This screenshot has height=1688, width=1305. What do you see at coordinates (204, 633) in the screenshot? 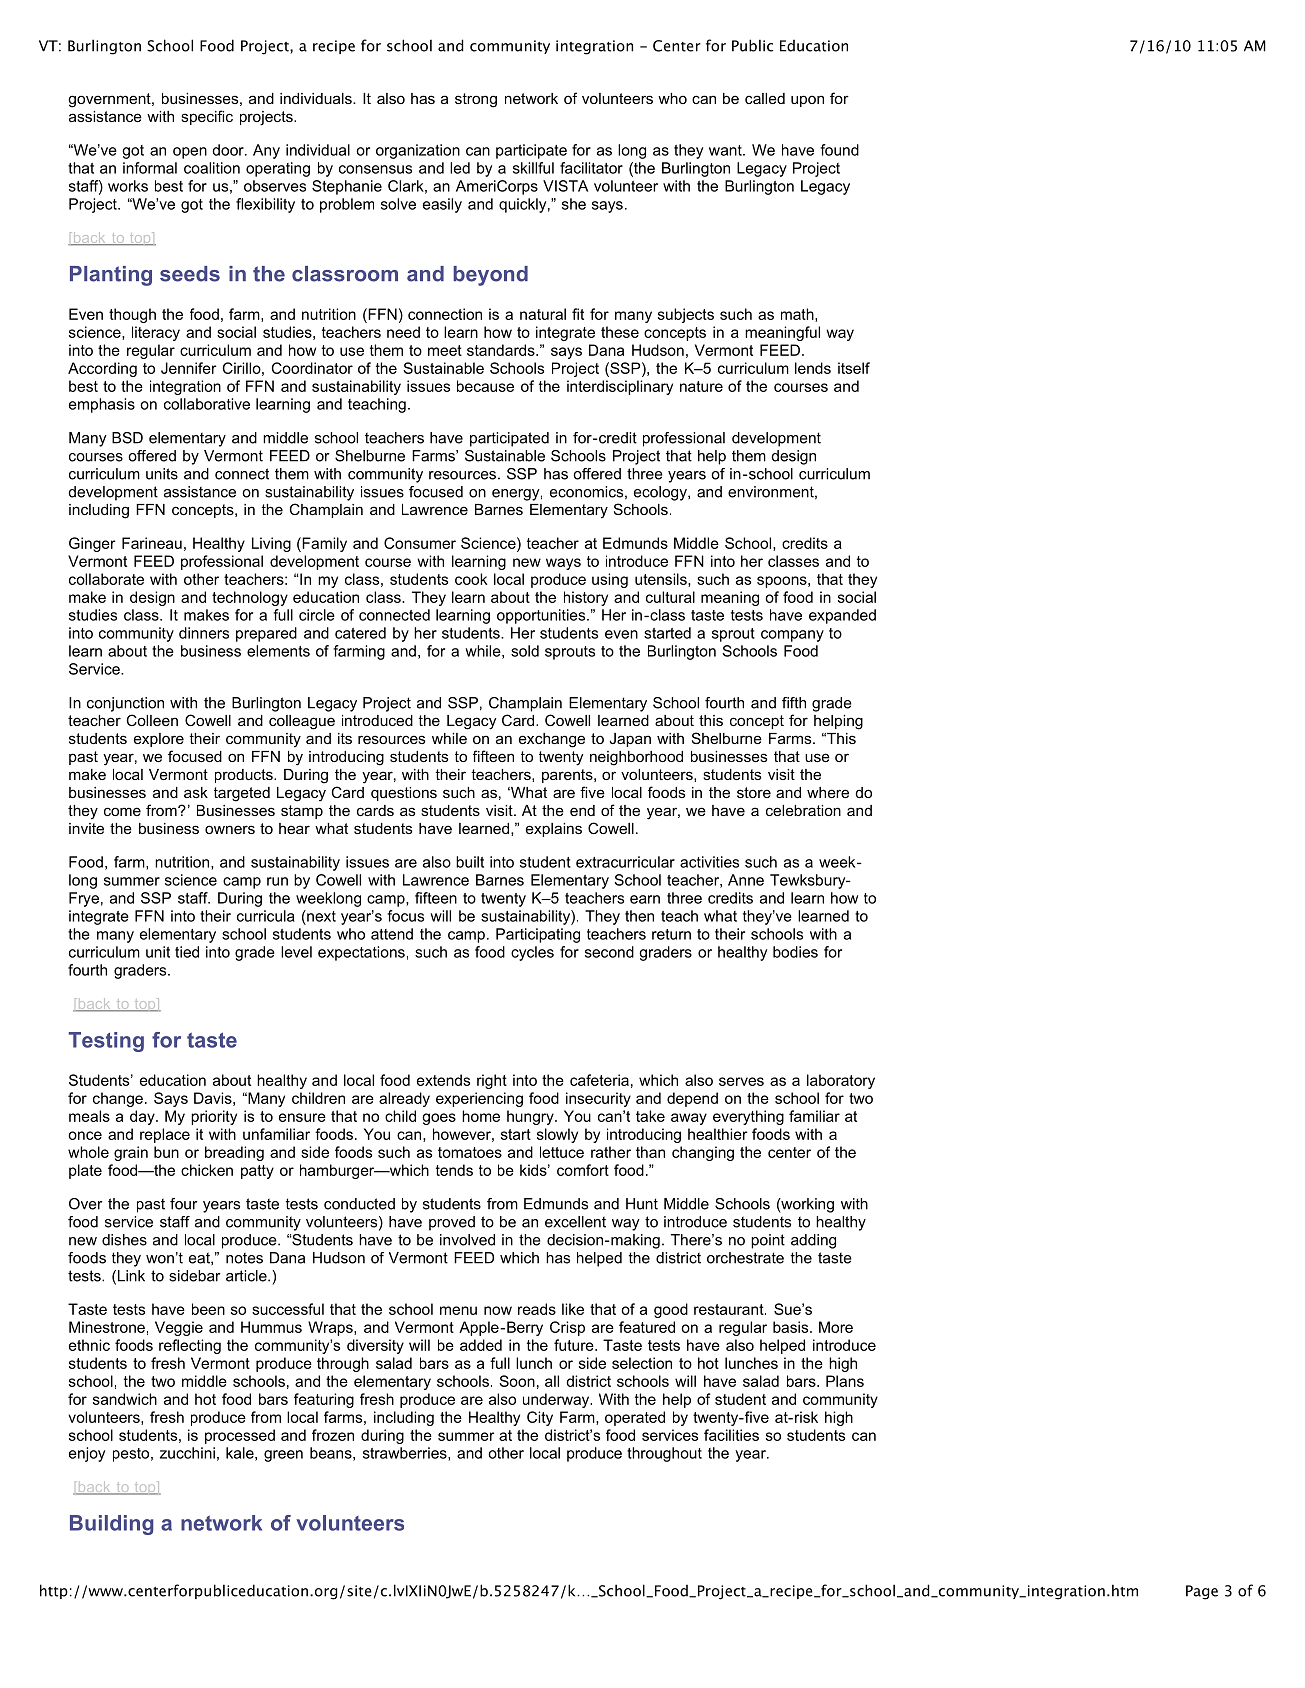
I see `dinners` at bounding box center [204, 633].
